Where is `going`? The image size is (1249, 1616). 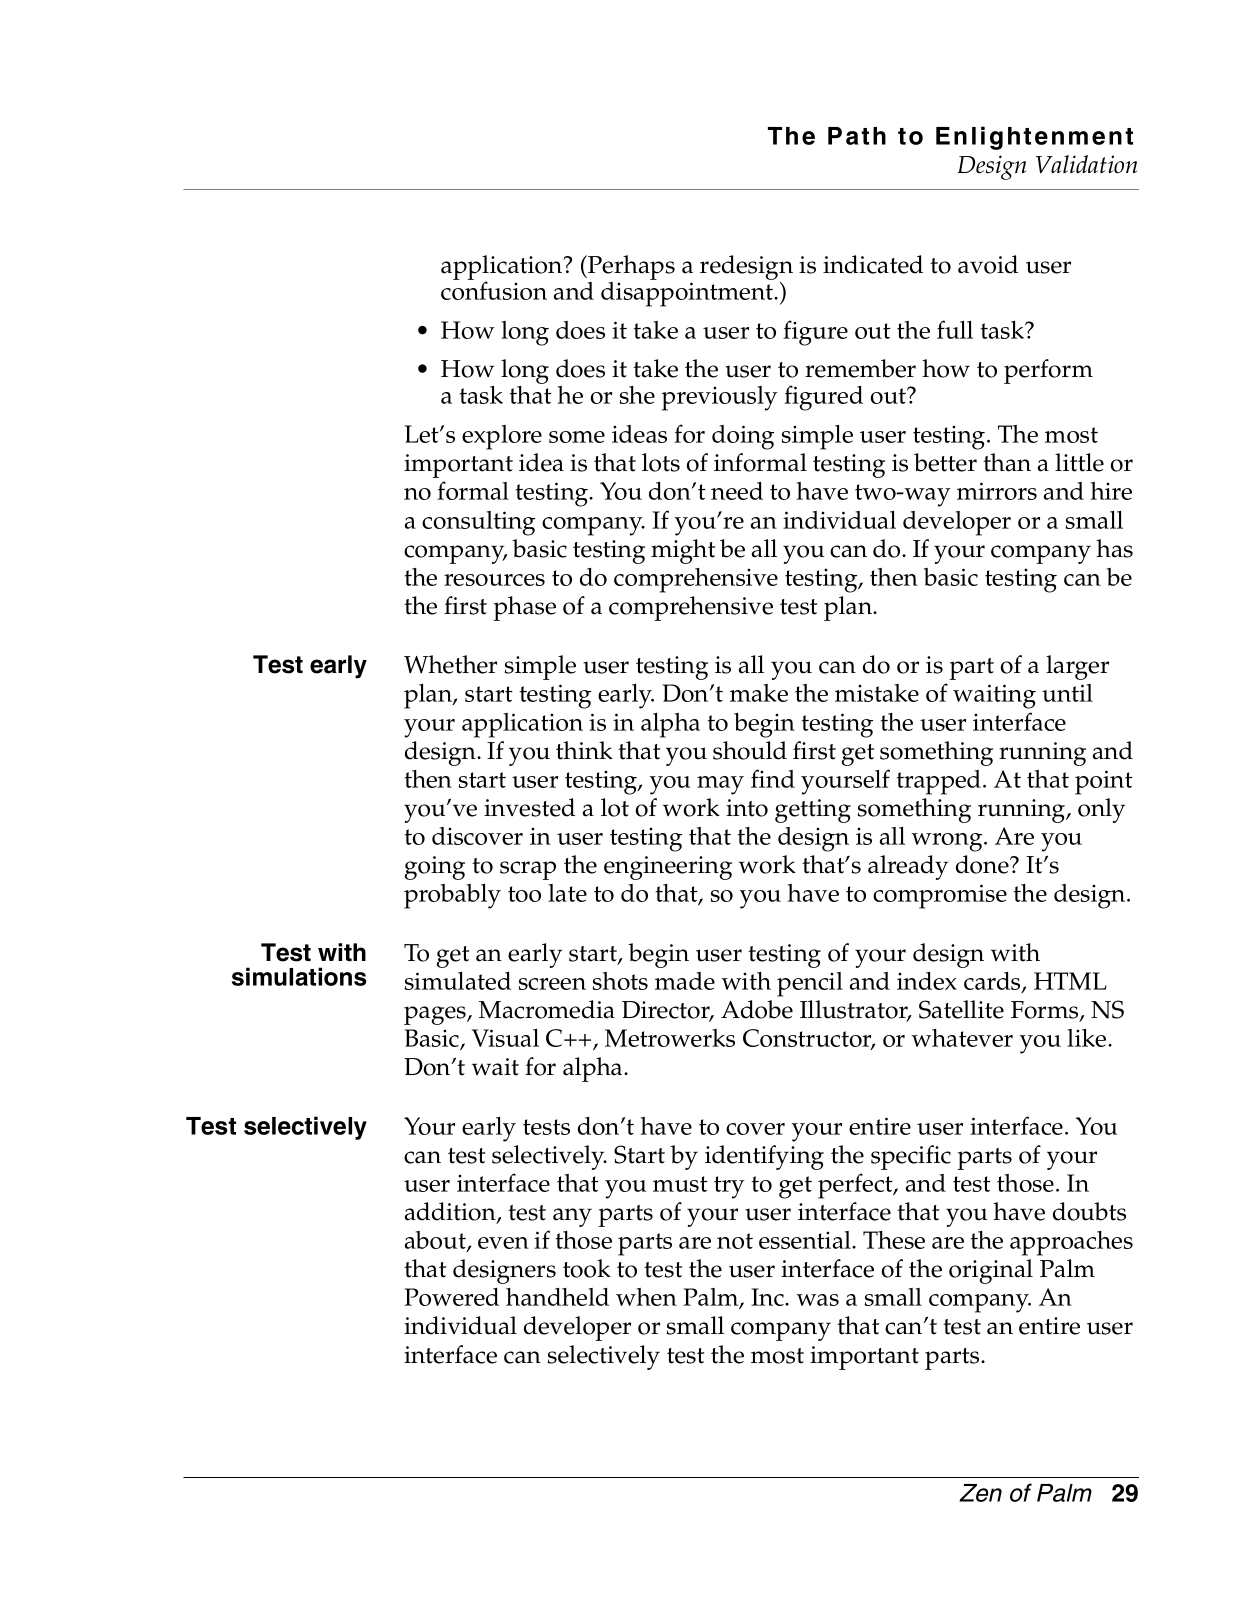
going is located at coordinates (435, 868).
